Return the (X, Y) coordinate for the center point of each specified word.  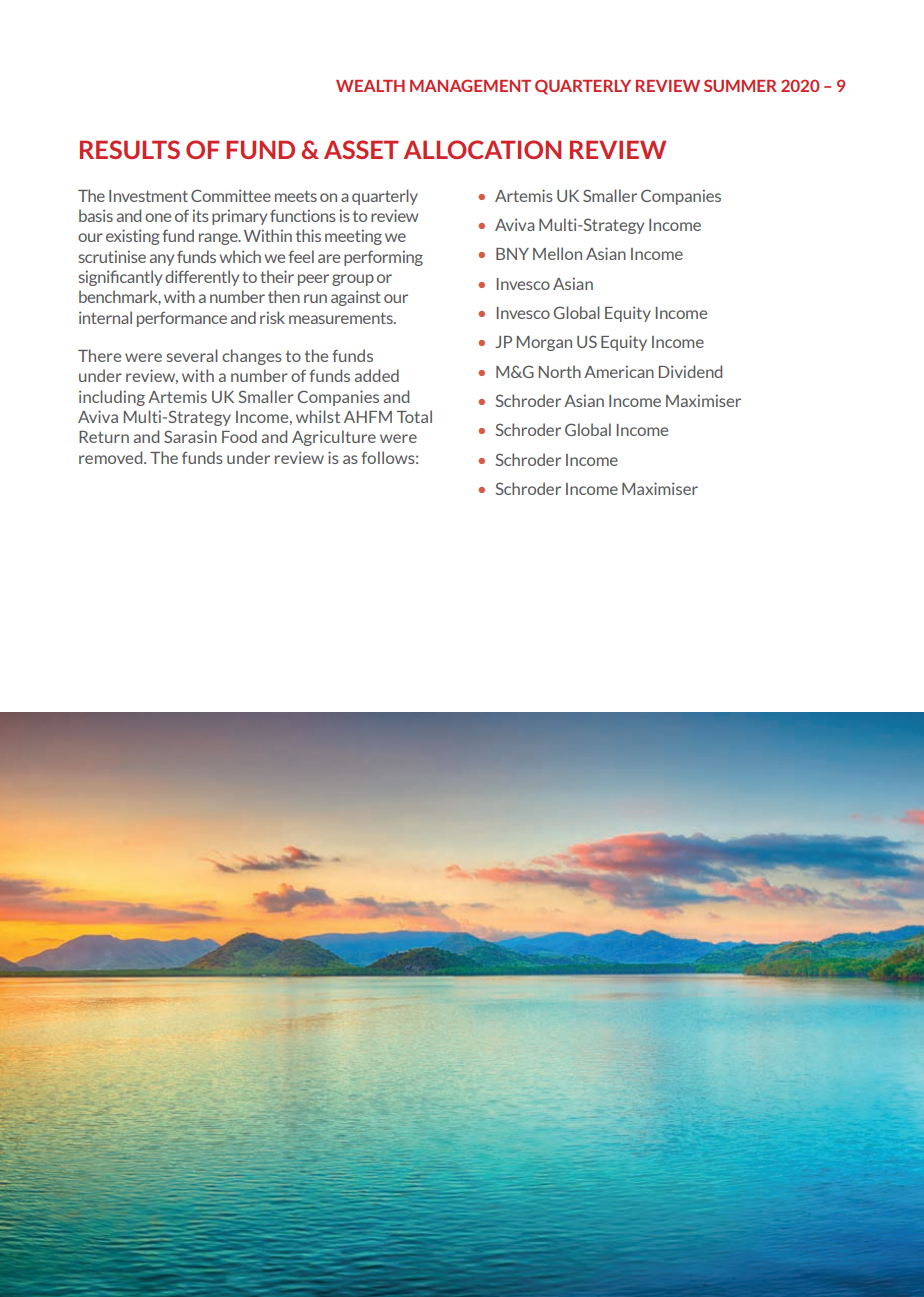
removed (112, 457)
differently (202, 278)
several (192, 355)
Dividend (690, 371)
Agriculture (334, 438)
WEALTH (370, 86)
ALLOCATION (482, 149)
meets (296, 196)
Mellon (557, 253)
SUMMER (740, 85)
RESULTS (130, 149)
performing (383, 258)
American (619, 371)
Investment (148, 196)
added (377, 375)
